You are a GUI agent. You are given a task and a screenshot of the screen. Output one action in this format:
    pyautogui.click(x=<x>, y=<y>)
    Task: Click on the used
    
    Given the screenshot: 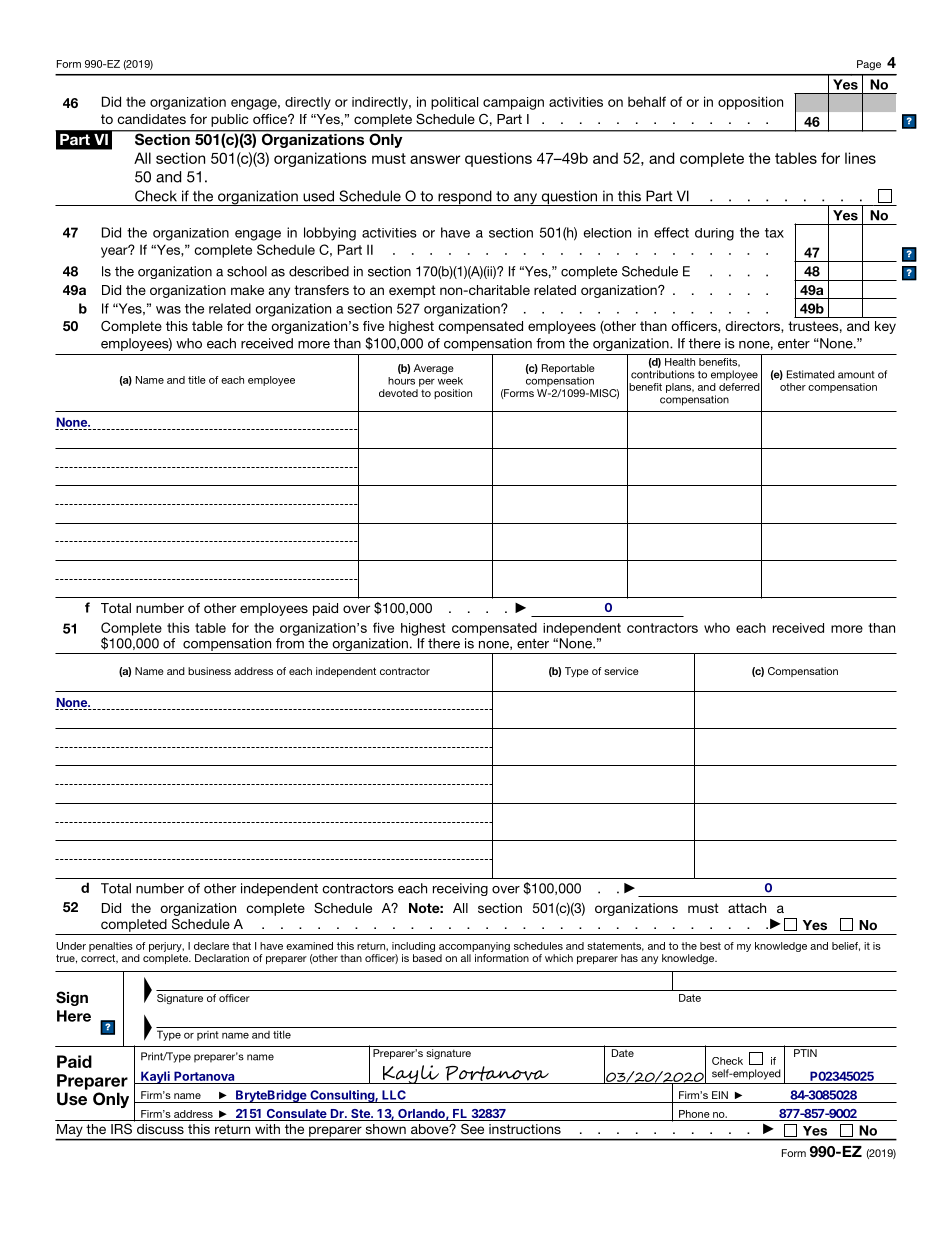 What is the action you would take?
    pyautogui.click(x=318, y=196)
